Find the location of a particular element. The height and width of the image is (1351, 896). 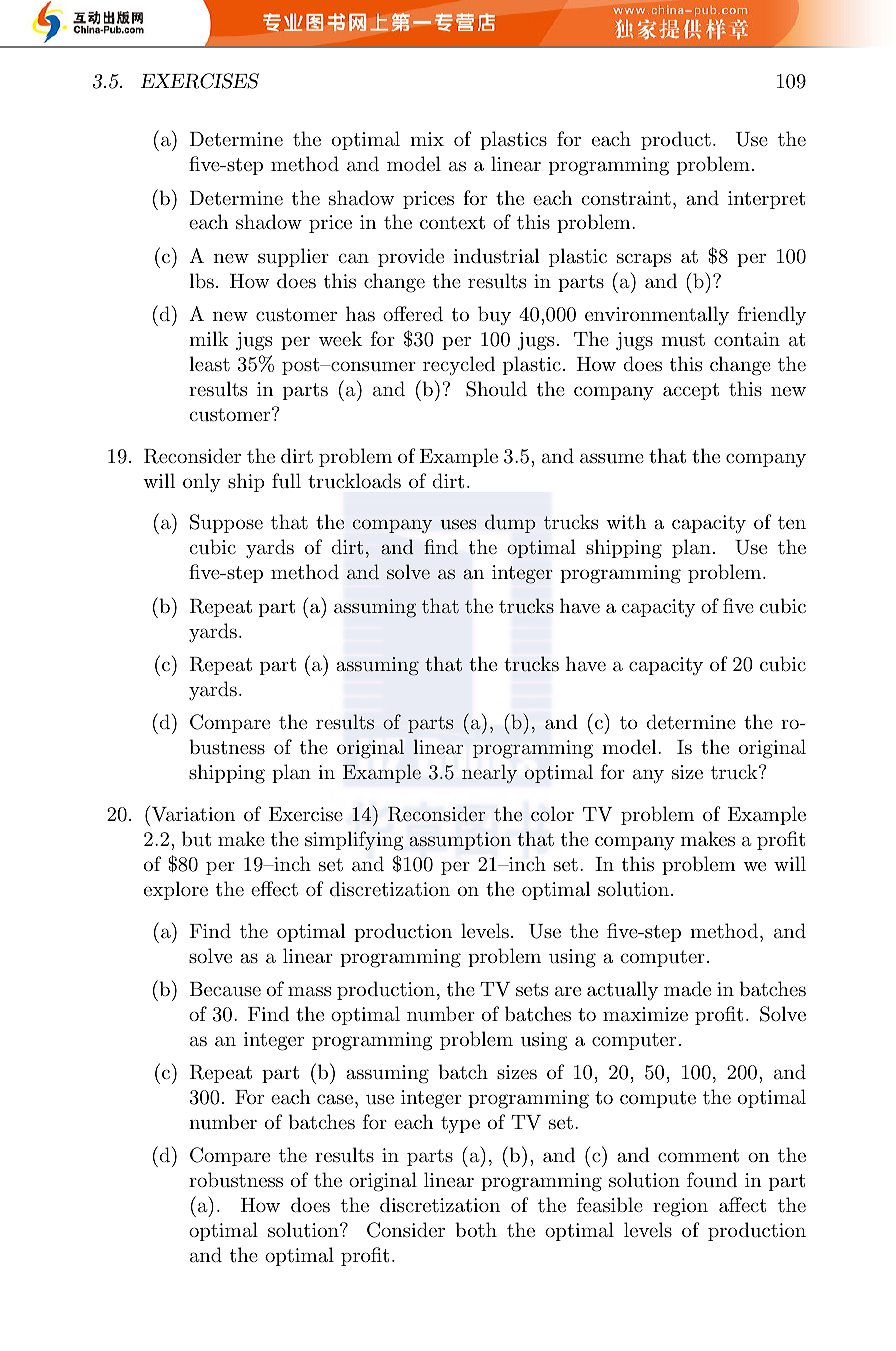

Variation is located at coordinates (192, 814).
